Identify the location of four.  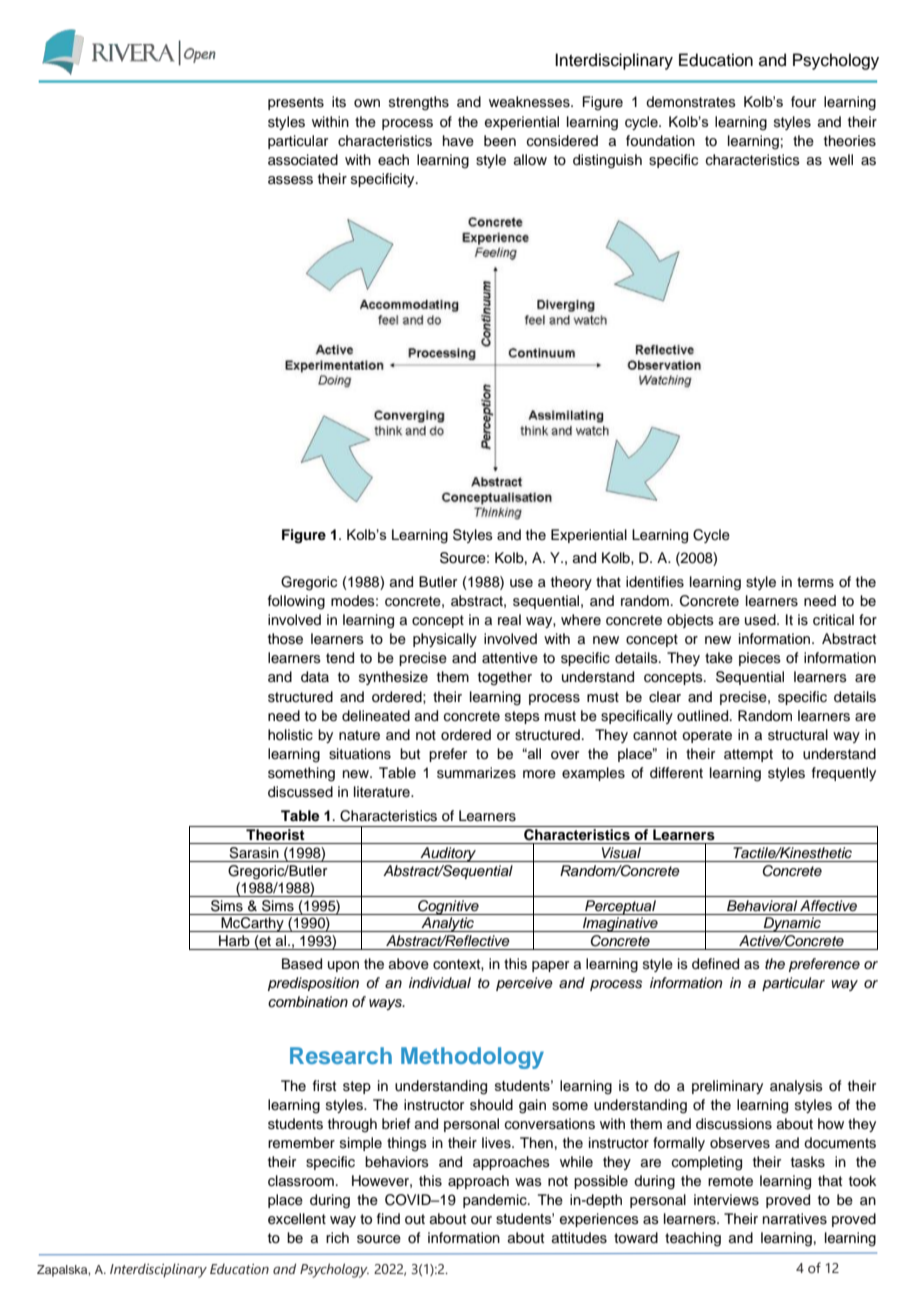
(803, 101).
